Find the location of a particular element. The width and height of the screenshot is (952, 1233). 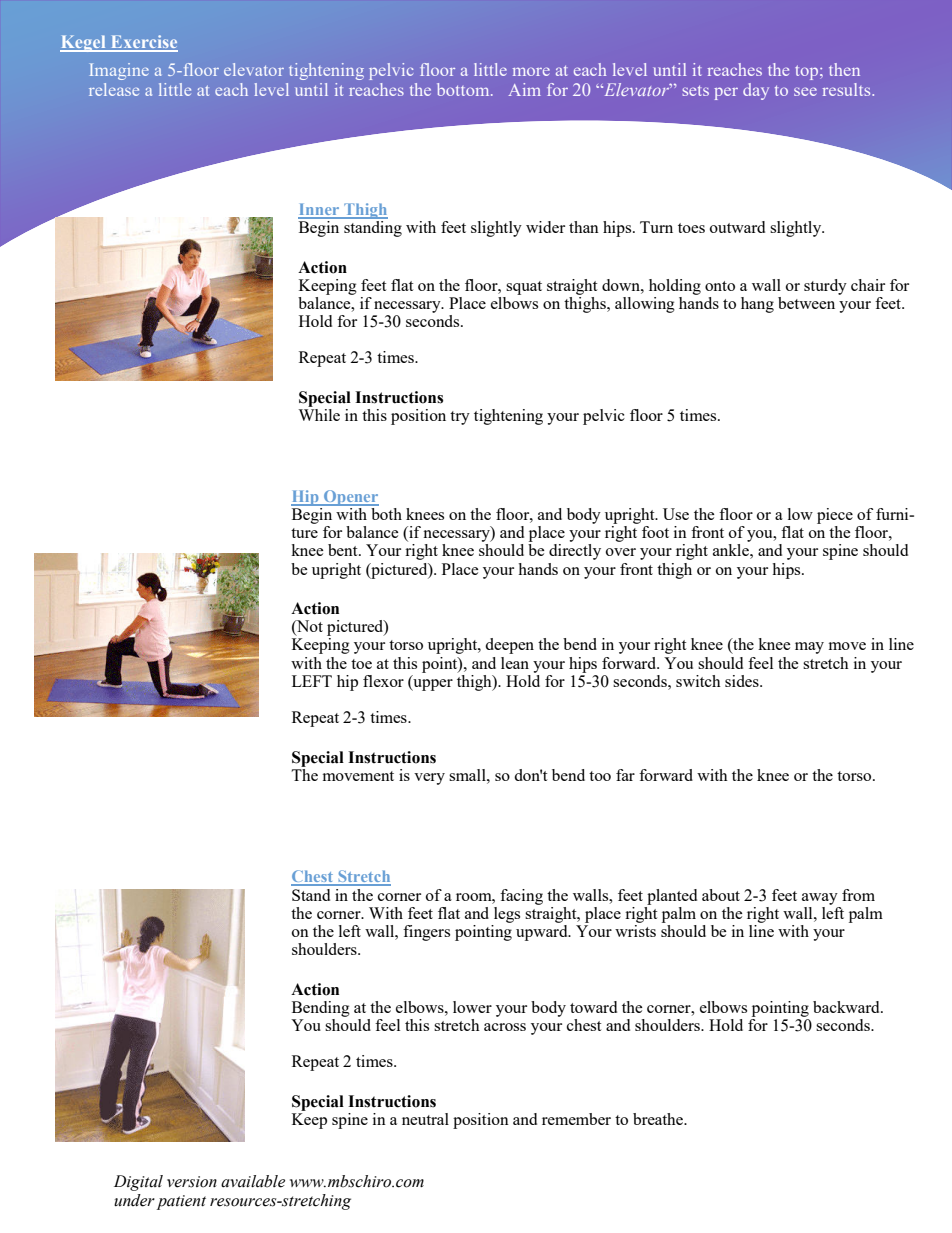

bent is located at coordinates (344, 550).
